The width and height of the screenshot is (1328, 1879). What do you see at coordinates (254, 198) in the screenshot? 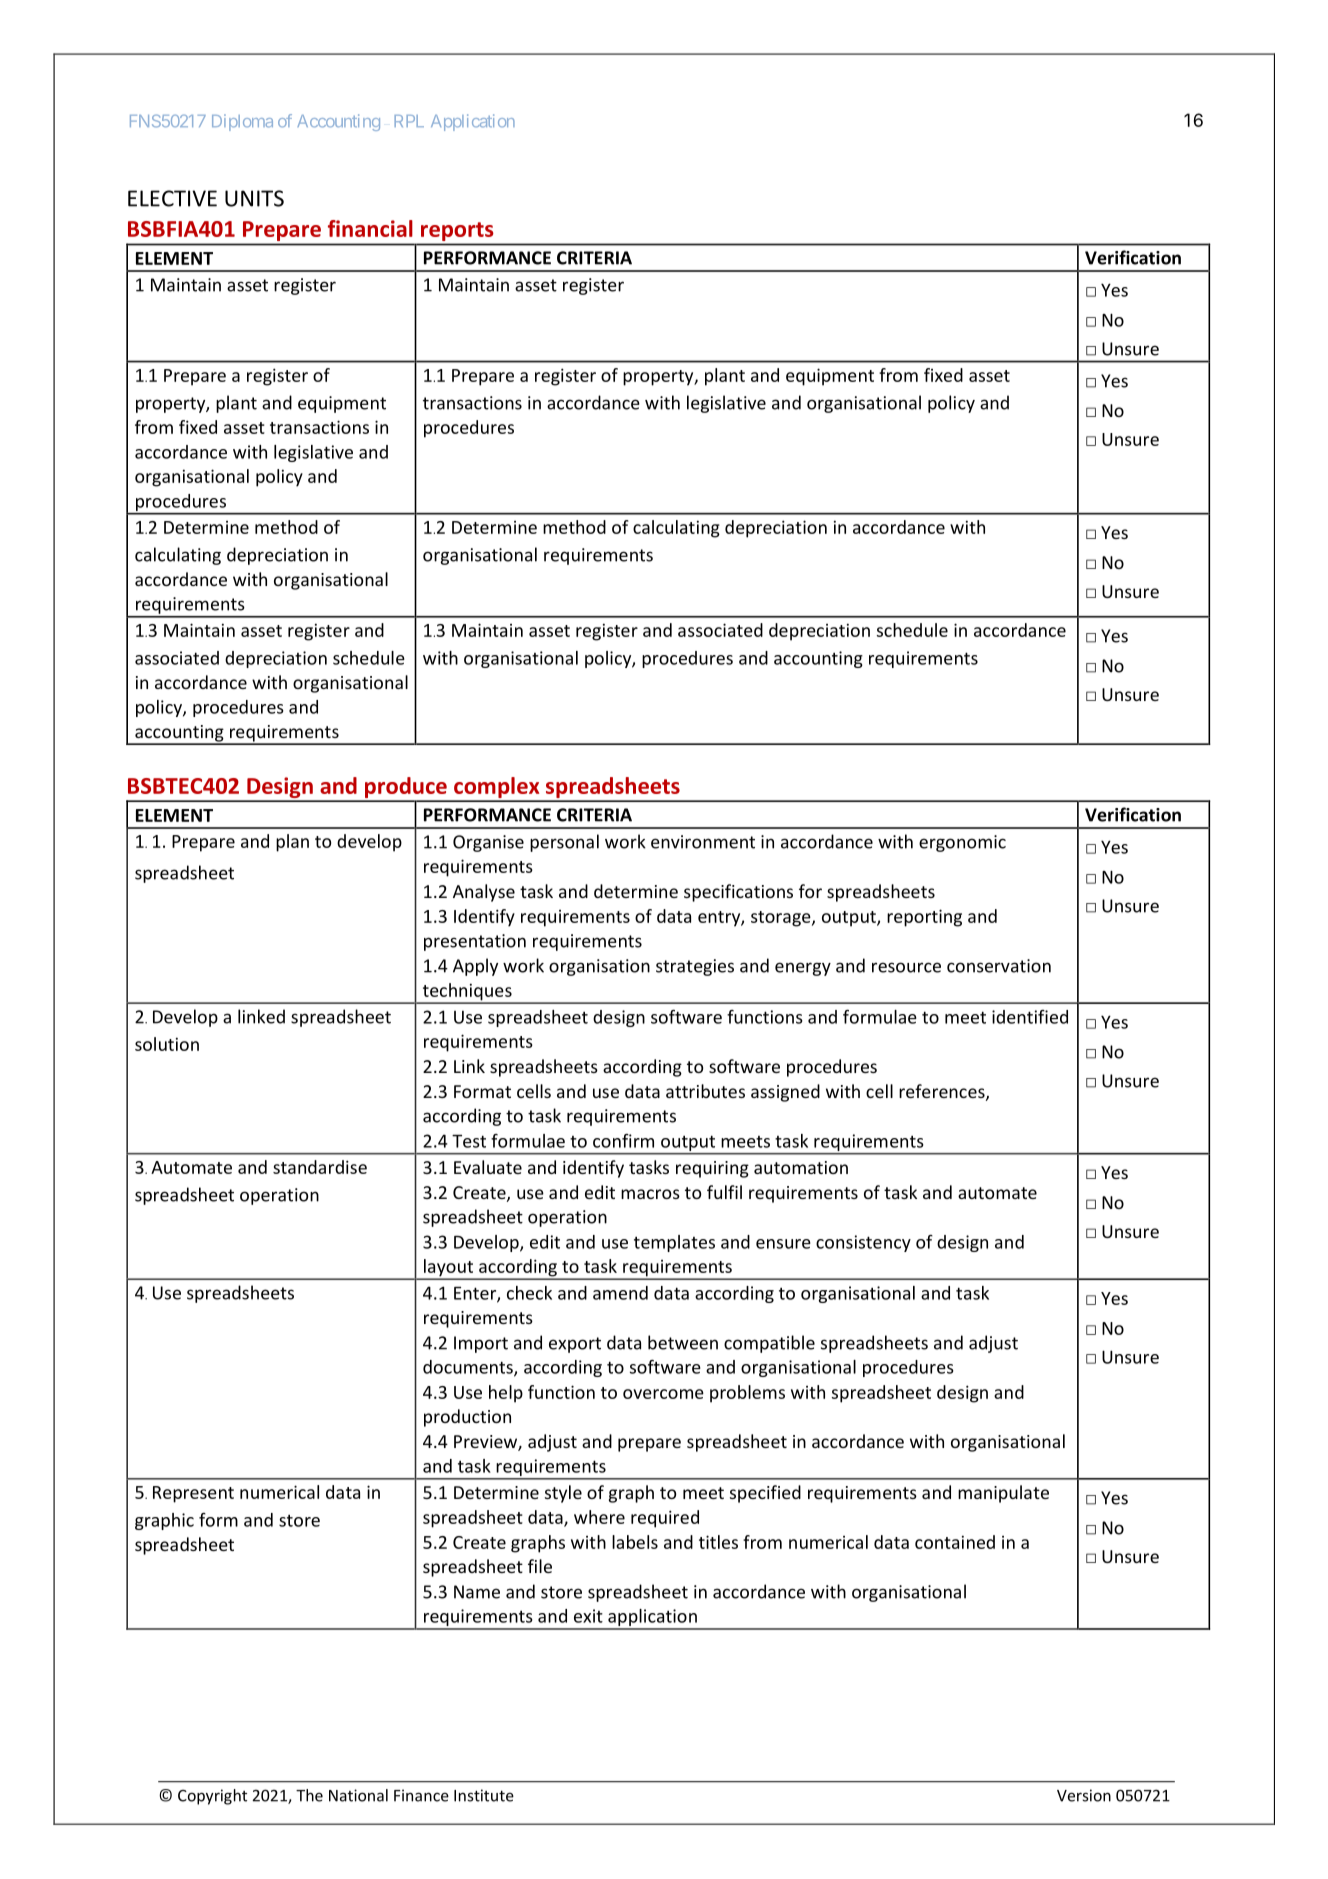
I see `UNITS` at bounding box center [254, 198].
